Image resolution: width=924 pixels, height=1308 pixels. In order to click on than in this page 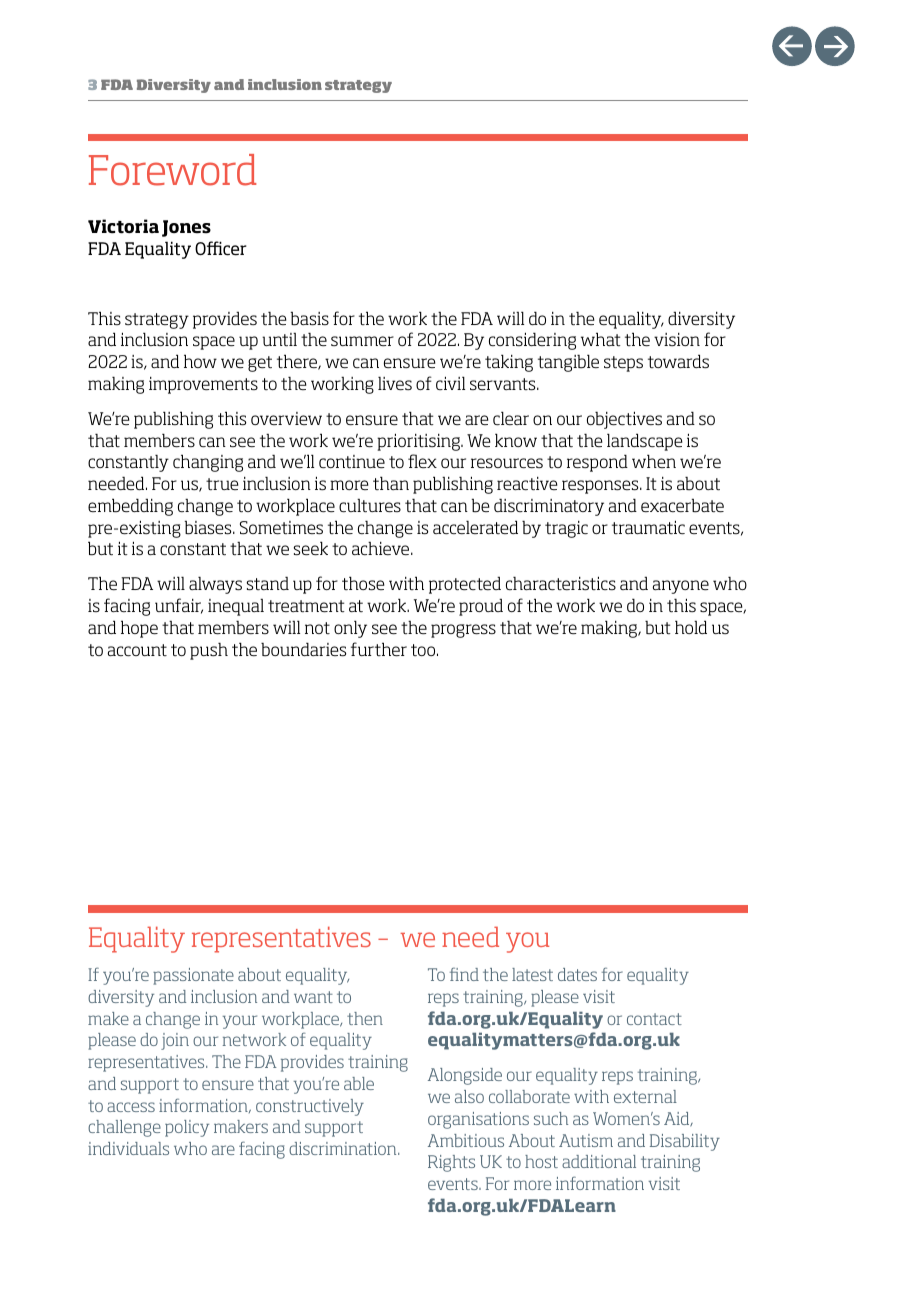, I will do `click(391, 483)`.
